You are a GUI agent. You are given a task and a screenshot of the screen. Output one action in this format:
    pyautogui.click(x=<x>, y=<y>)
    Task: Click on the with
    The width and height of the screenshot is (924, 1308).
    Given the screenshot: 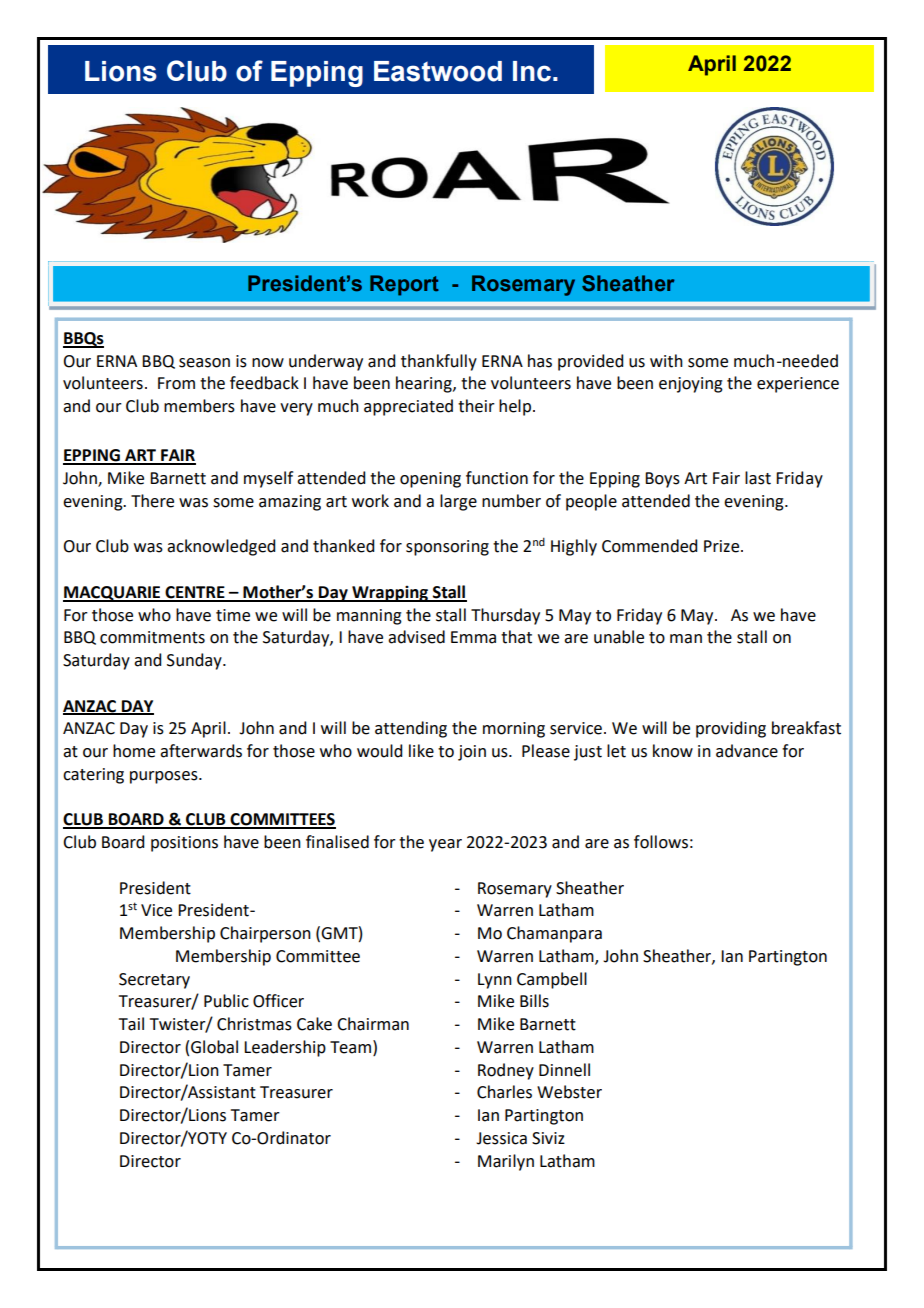 What is the action you would take?
    pyautogui.click(x=666, y=361)
